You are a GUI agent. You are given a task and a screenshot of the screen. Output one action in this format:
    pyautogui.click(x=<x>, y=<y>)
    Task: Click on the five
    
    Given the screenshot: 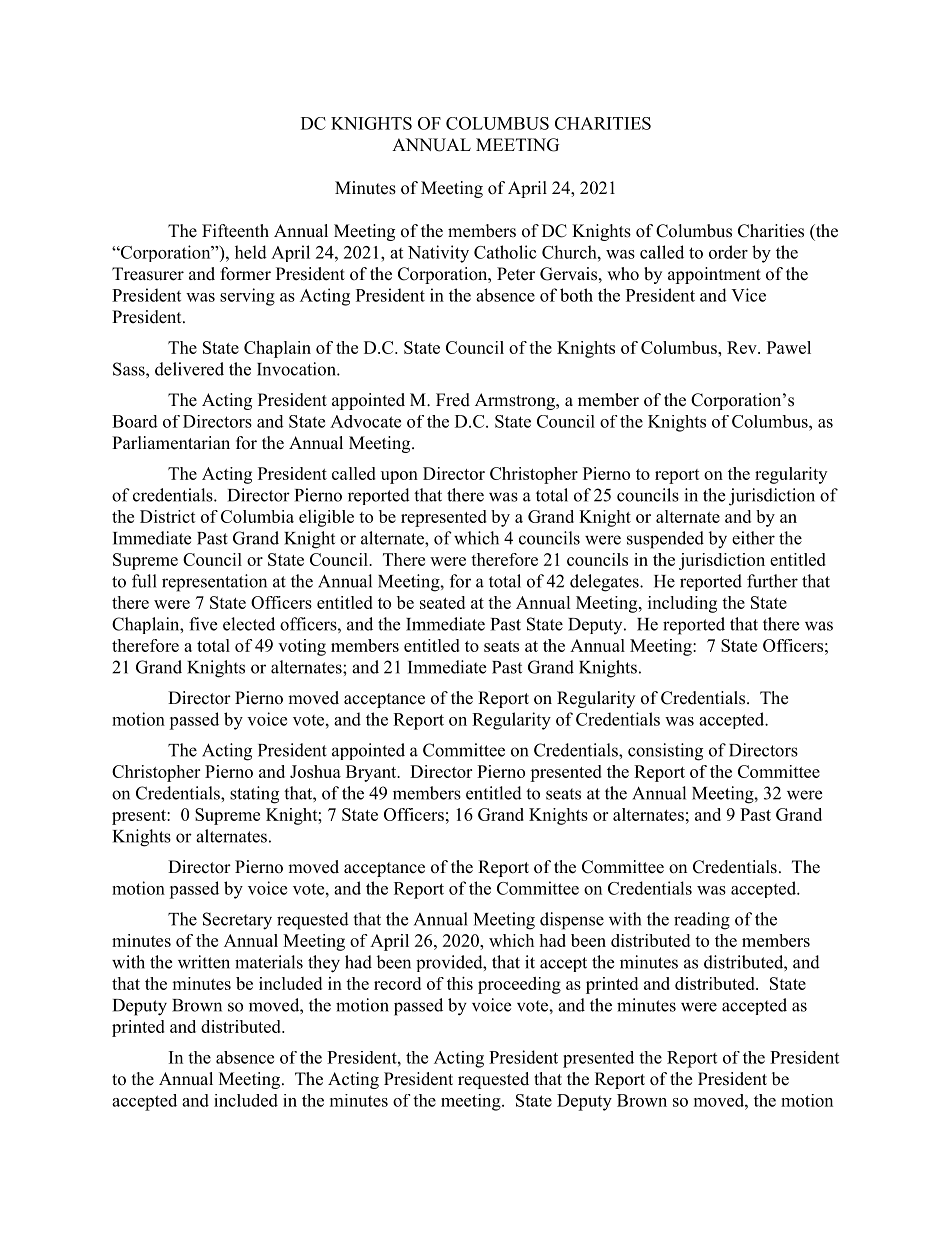 What is the action you would take?
    pyautogui.click(x=203, y=624)
